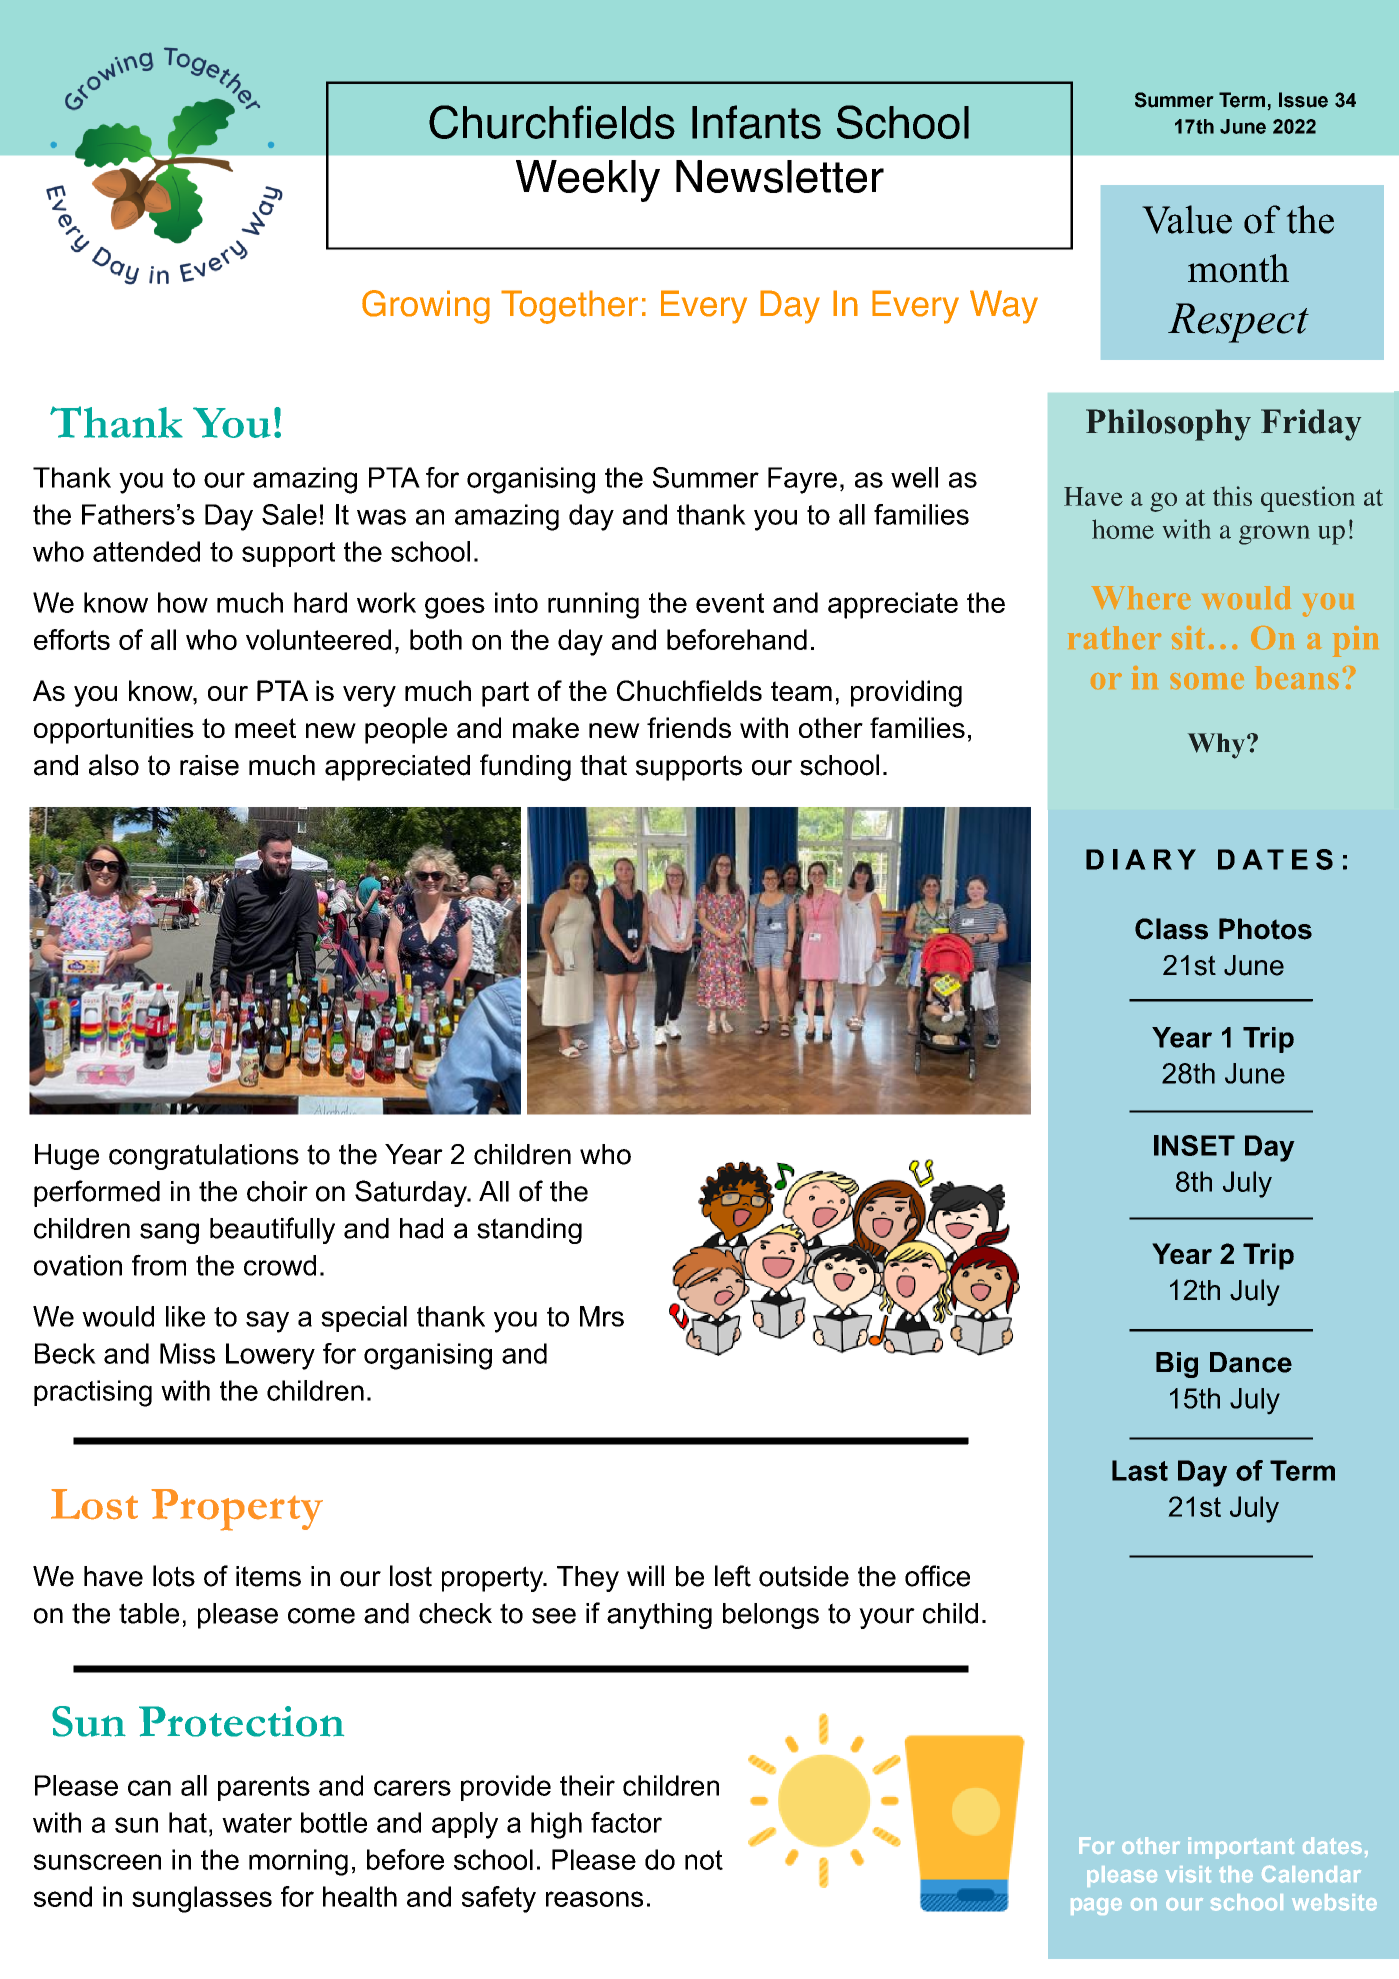 This image has width=1399, height=1979. What do you see at coordinates (1140, 1470) in the image?
I see `Last` at bounding box center [1140, 1470].
